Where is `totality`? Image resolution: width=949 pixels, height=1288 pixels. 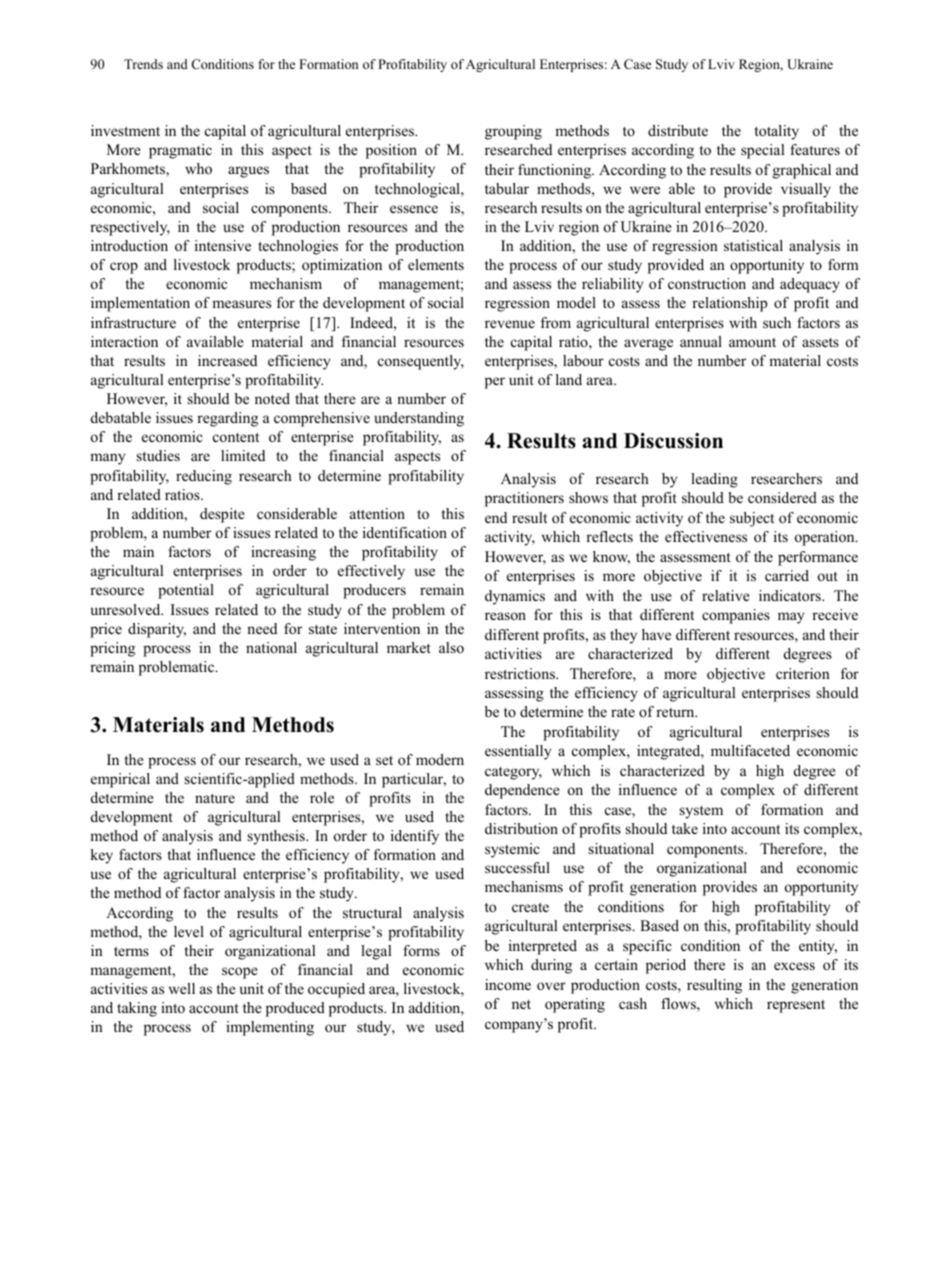 totality is located at coordinates (776, 132).
